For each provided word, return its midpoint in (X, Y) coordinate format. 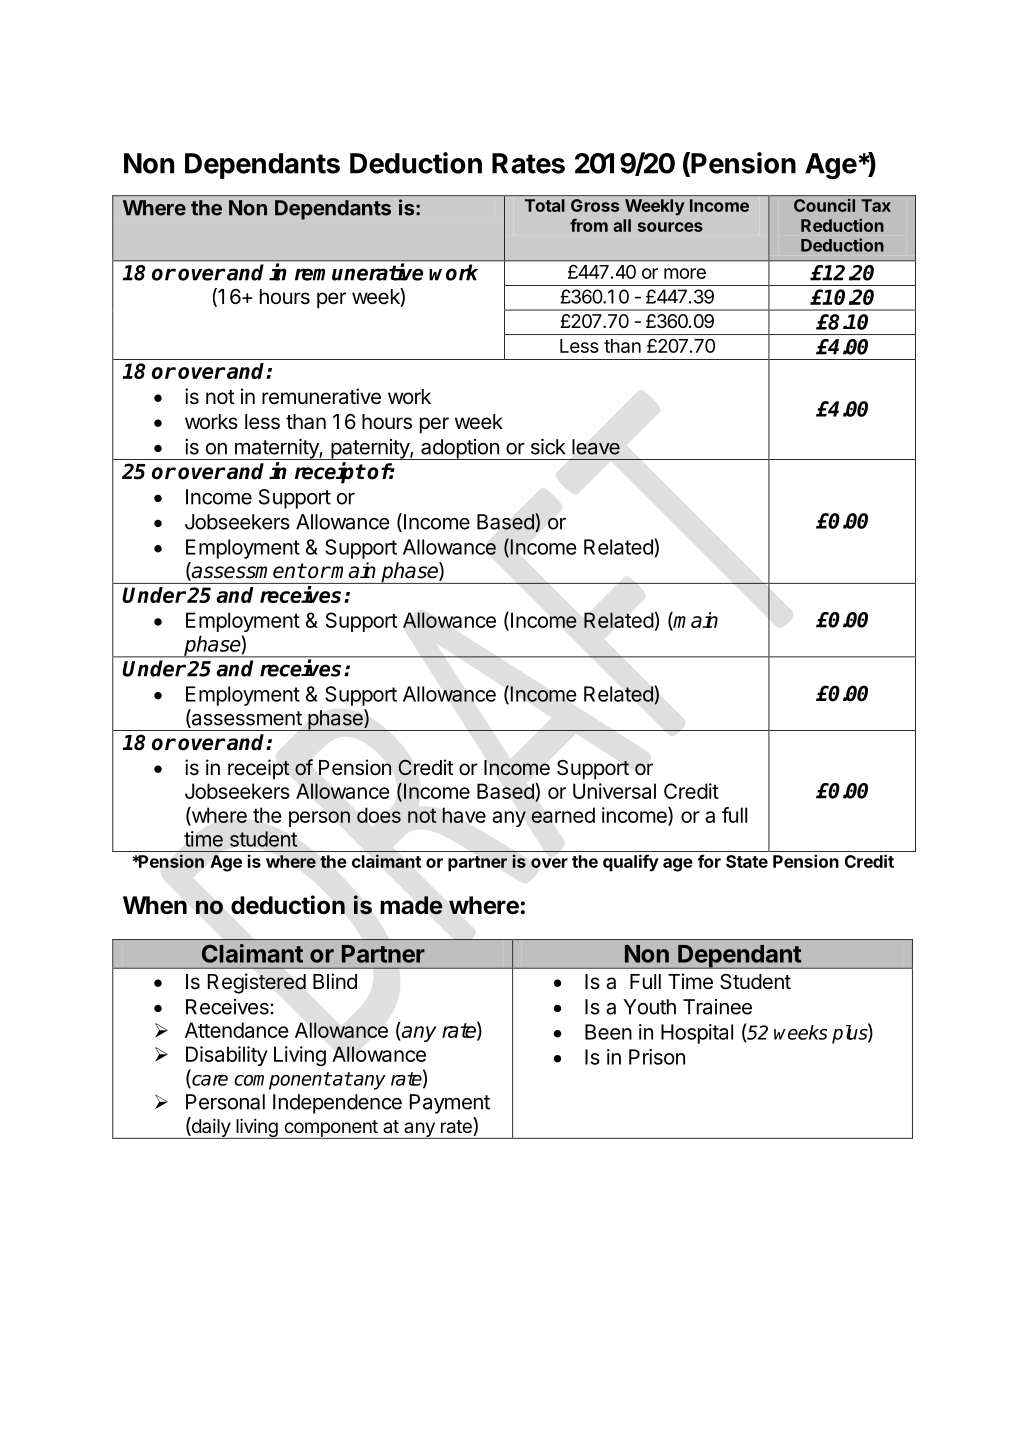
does (379, 815)
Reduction (842, 225)
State (747, 861)
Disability (227, 1056)
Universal (614, 791)
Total (545, 205)
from (589, 225)
